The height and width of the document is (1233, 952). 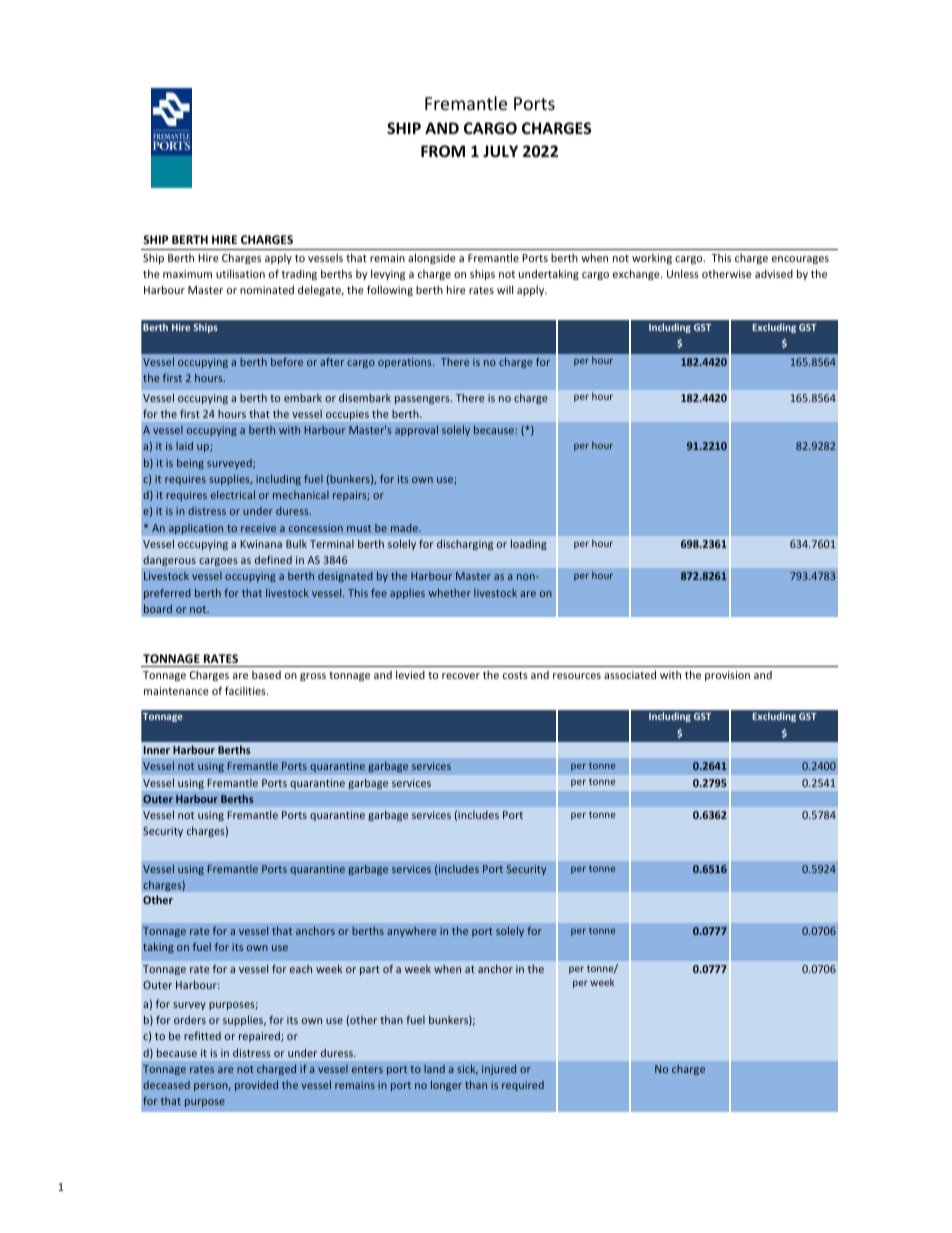 What do you see at coordinates (260, 1036) in the document?
I see `repaired` at bounding box center [260, 1036].
